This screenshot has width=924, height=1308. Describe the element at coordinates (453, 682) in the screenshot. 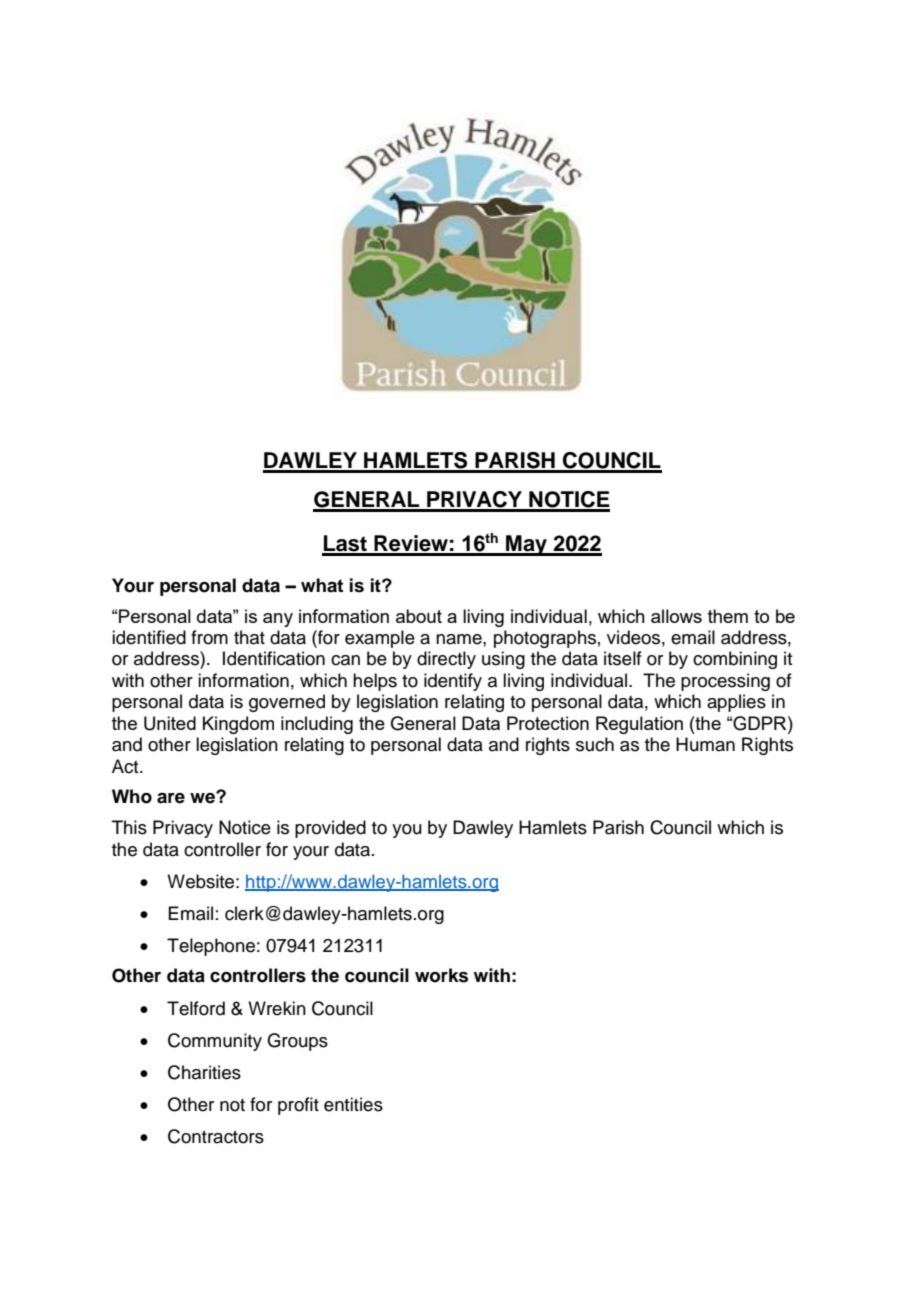

I see `identify` at that location.
